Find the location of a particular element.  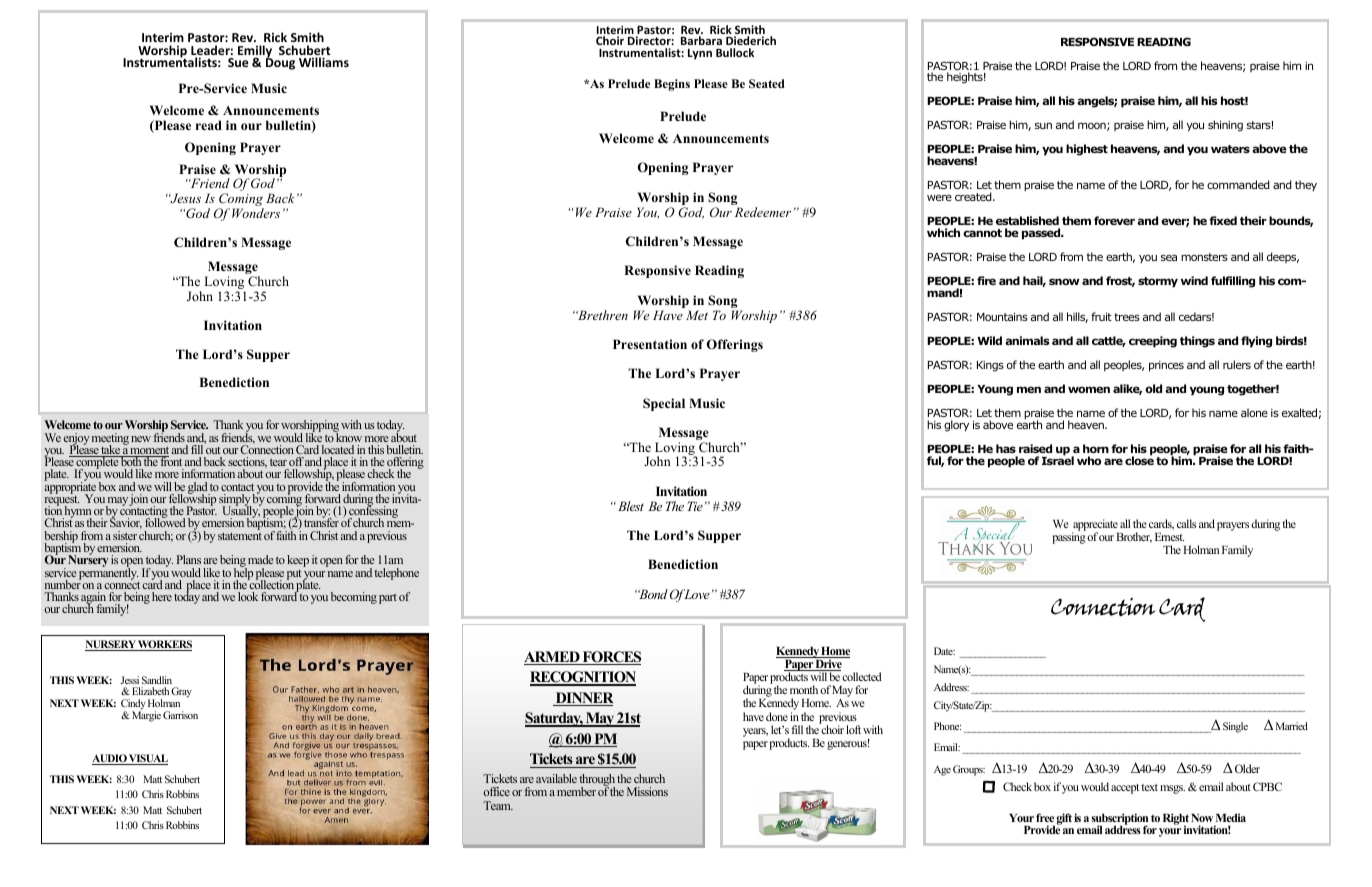

Redeemer is located at coordinates (763, 212).
